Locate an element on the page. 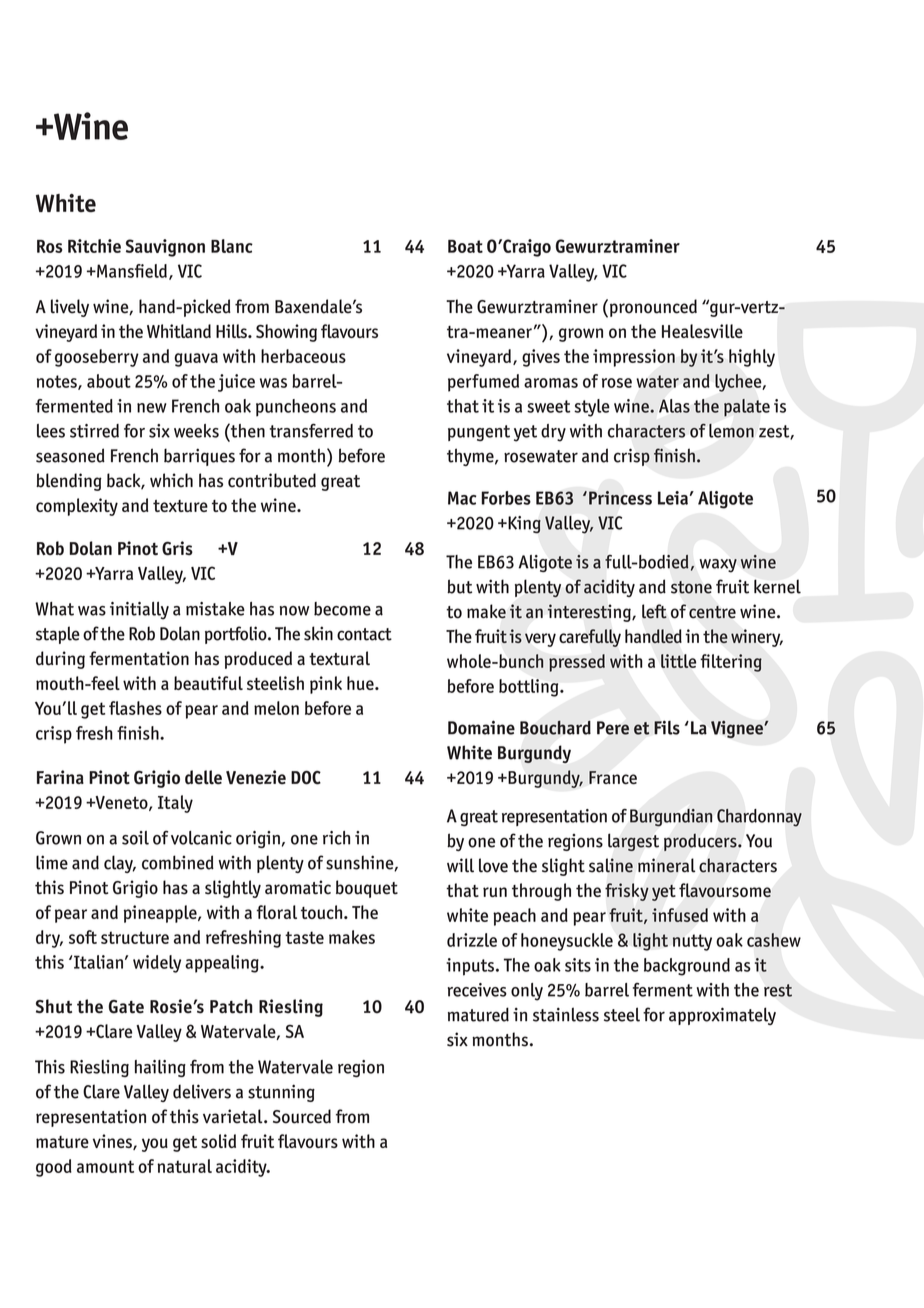 This image has height=1308, width=924. vines is located at coordinates (113, 1142).
